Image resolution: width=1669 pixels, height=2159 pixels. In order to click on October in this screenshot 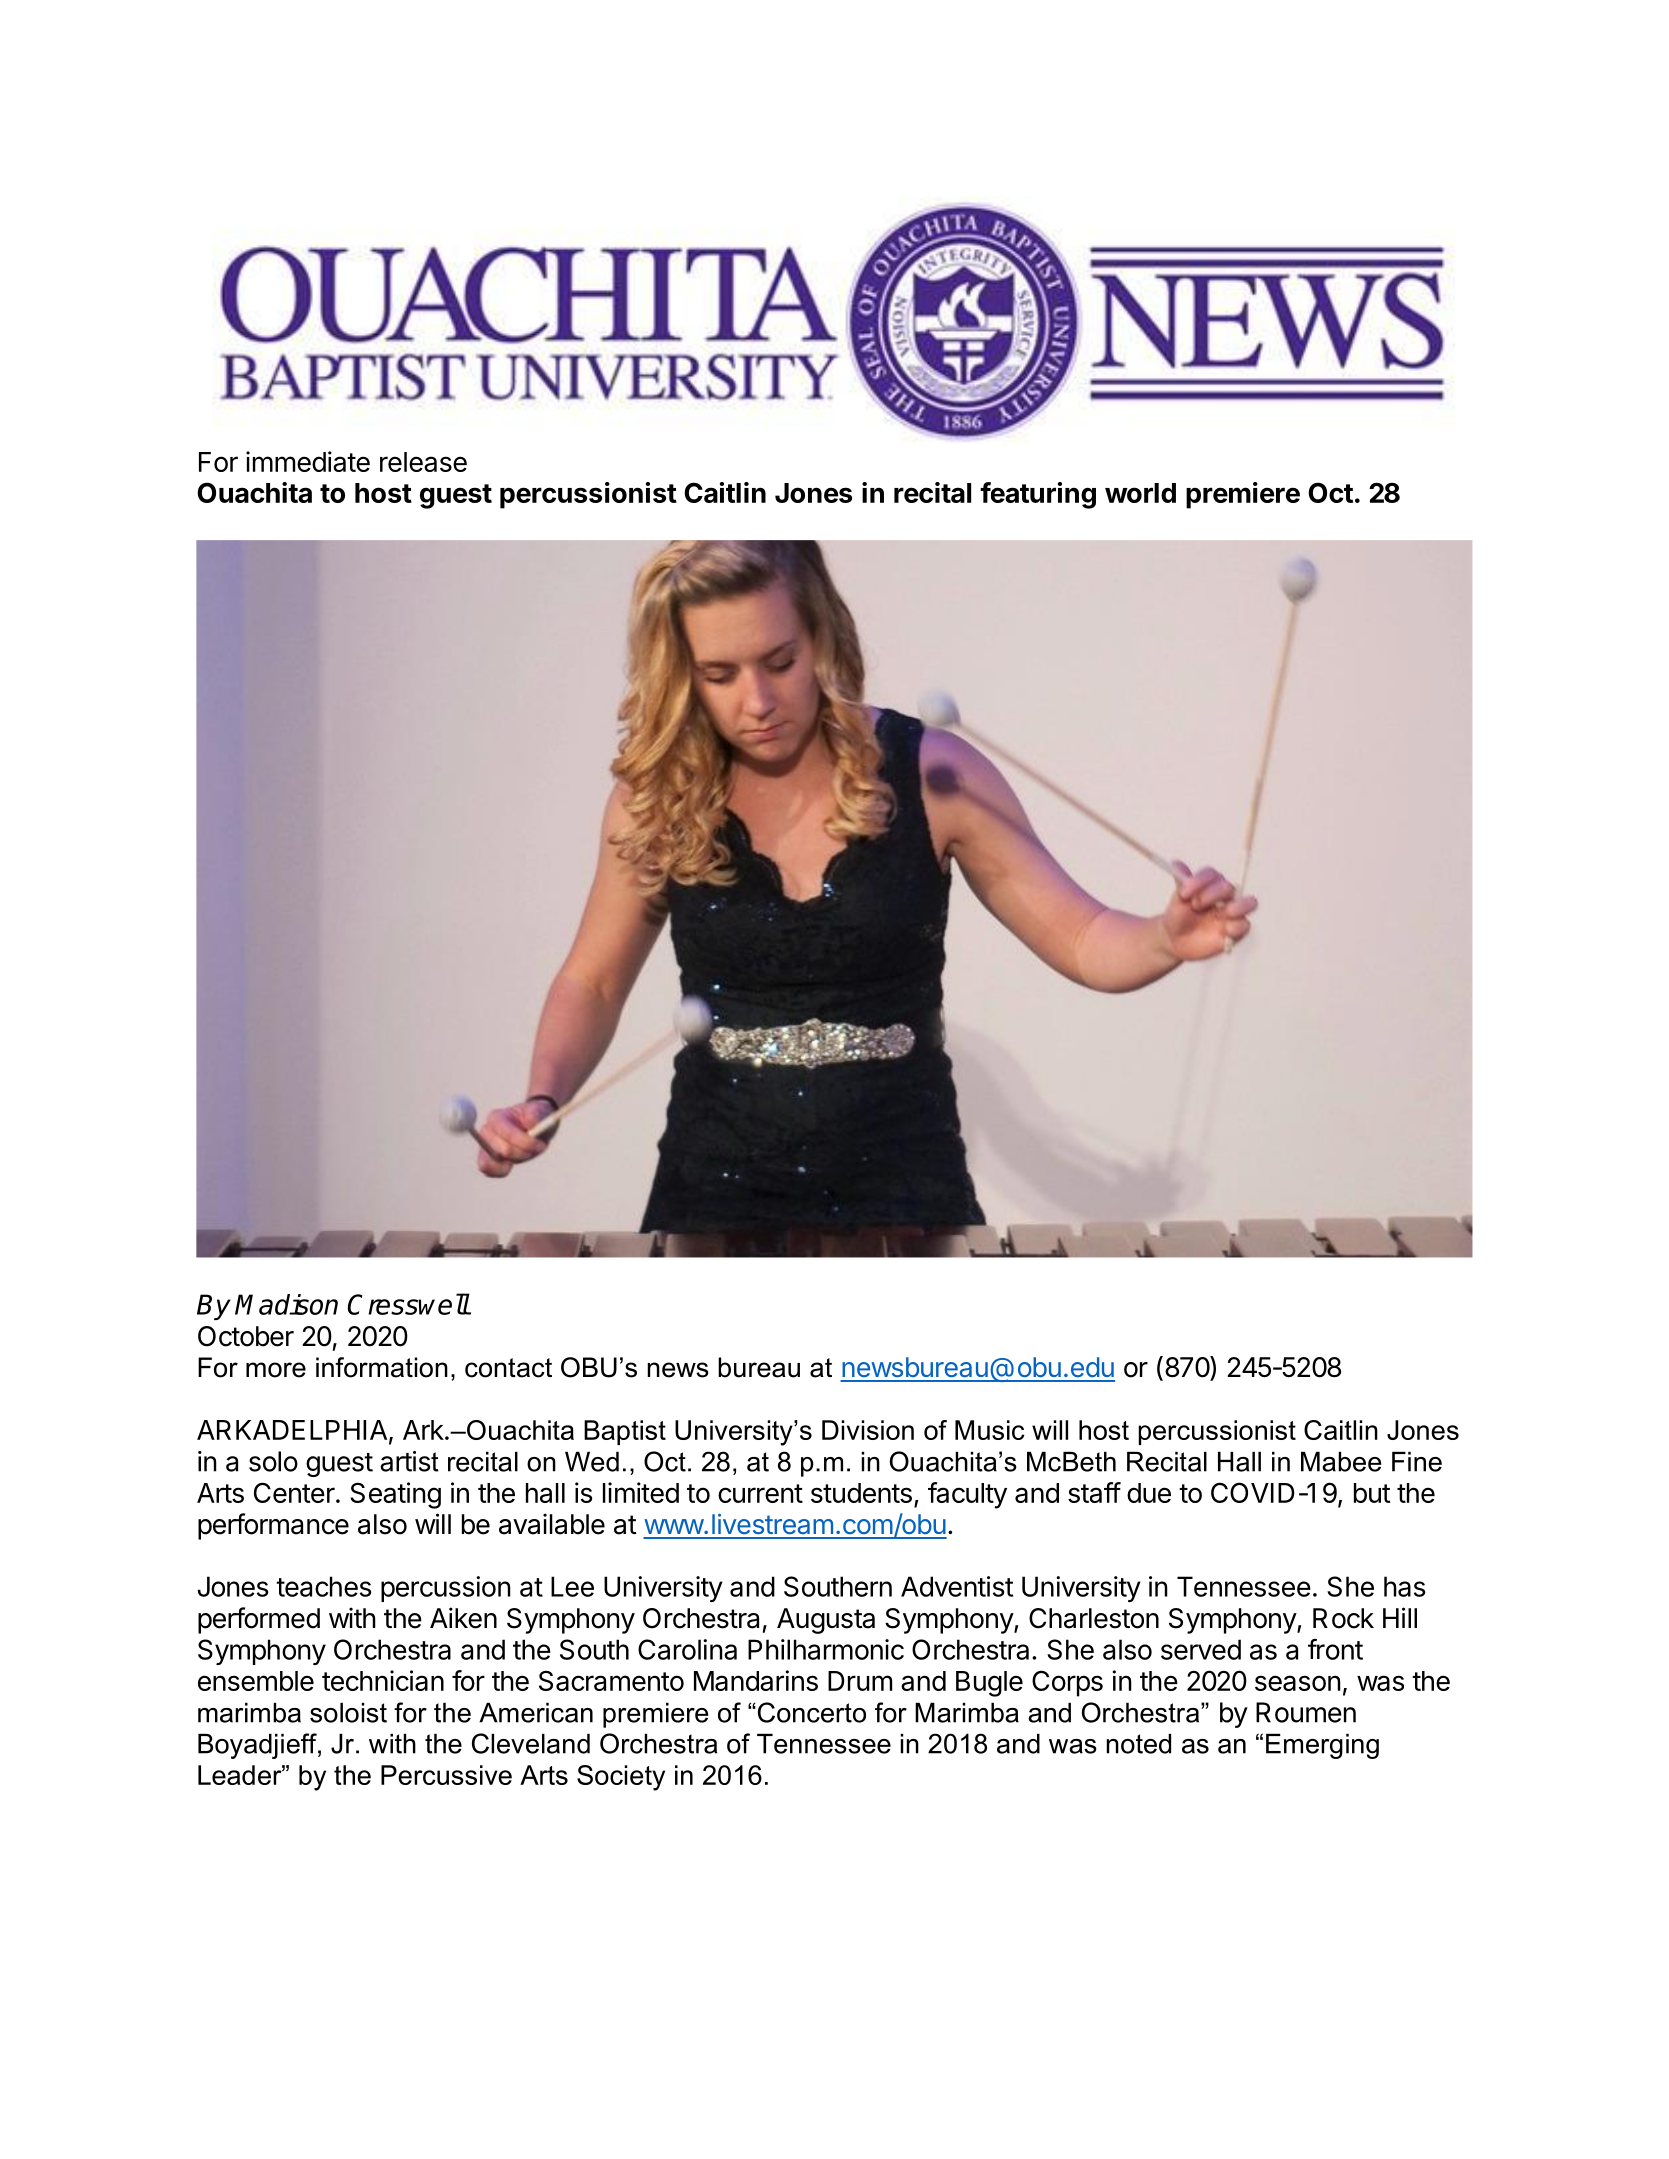, I will do `click(246, 1336)`.
